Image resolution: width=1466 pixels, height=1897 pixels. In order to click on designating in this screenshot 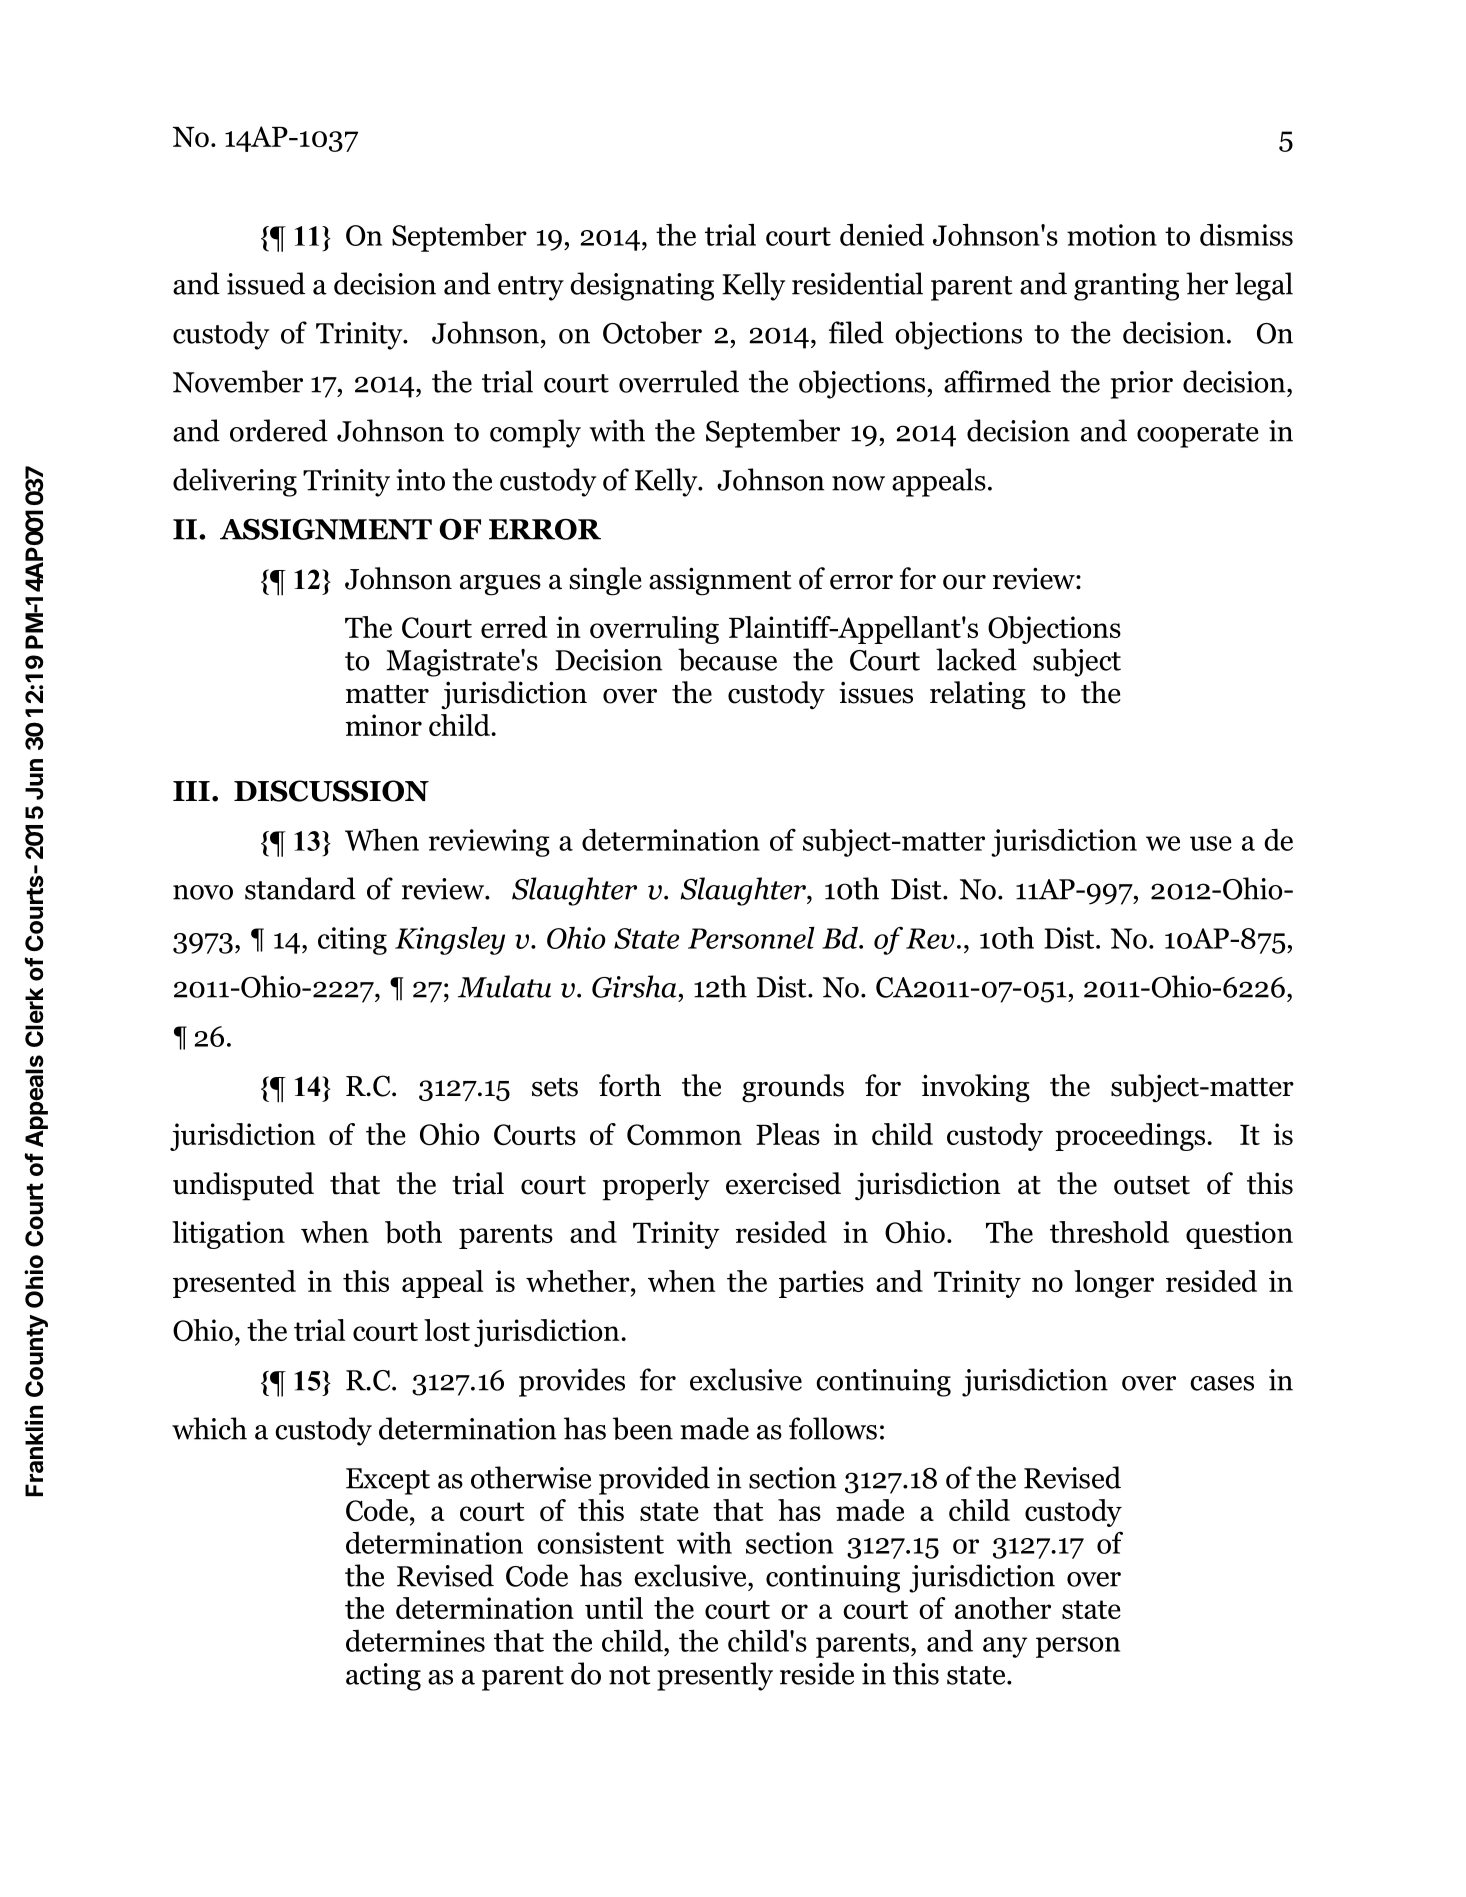, I will do `click(642, 286)`.
